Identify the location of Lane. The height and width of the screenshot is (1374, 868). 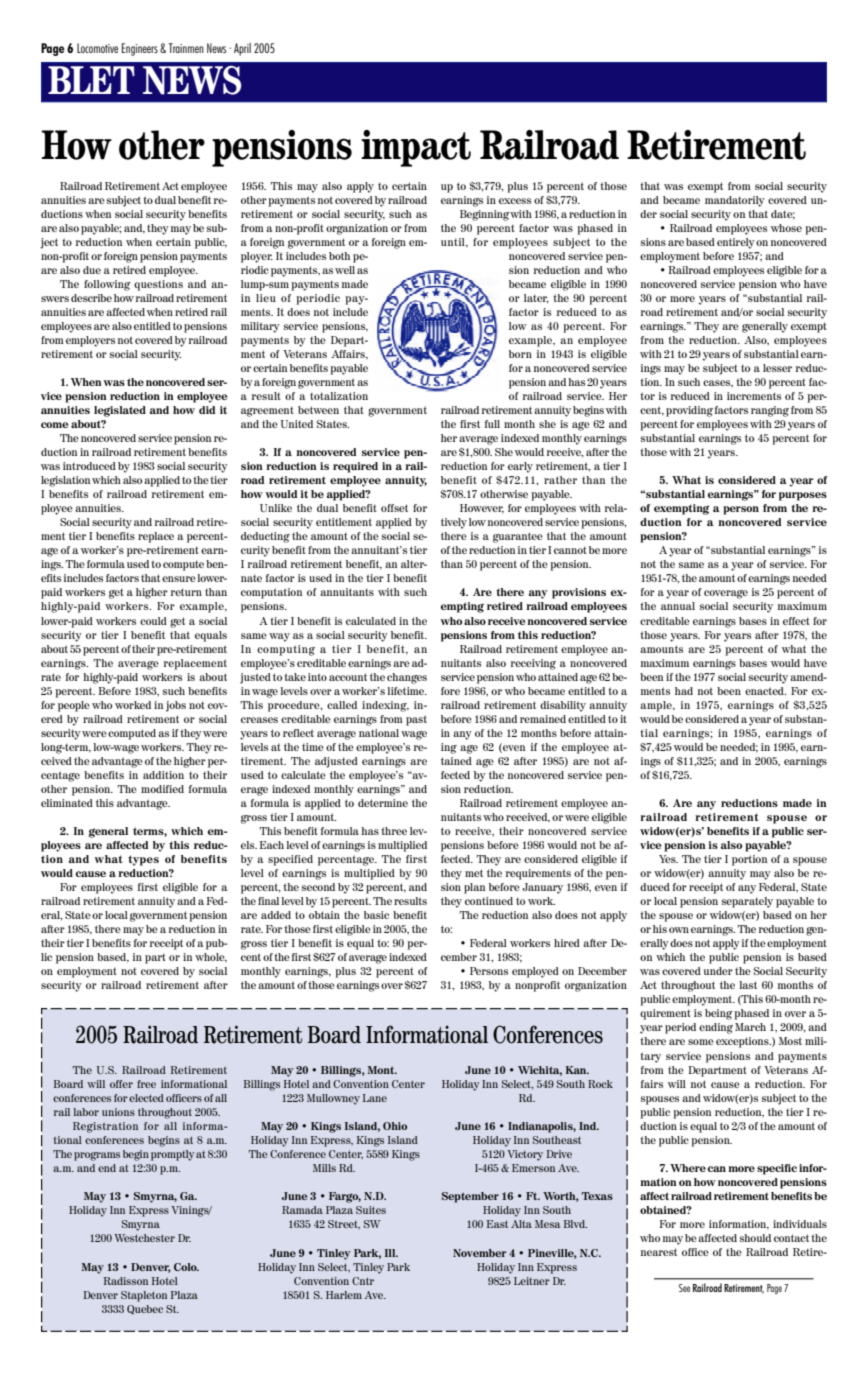
(375, 1098).
